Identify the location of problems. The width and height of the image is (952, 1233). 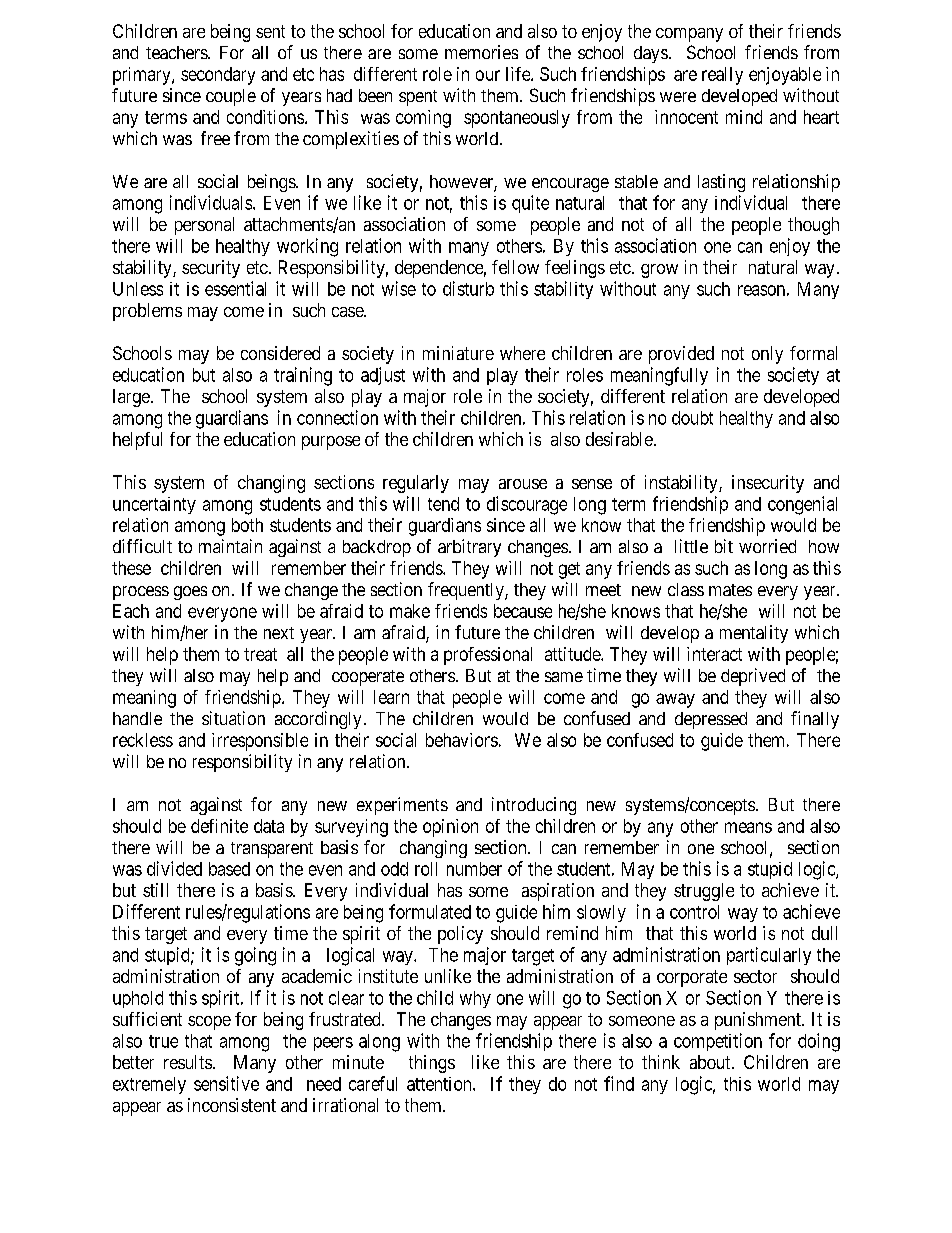
(147, 312).
